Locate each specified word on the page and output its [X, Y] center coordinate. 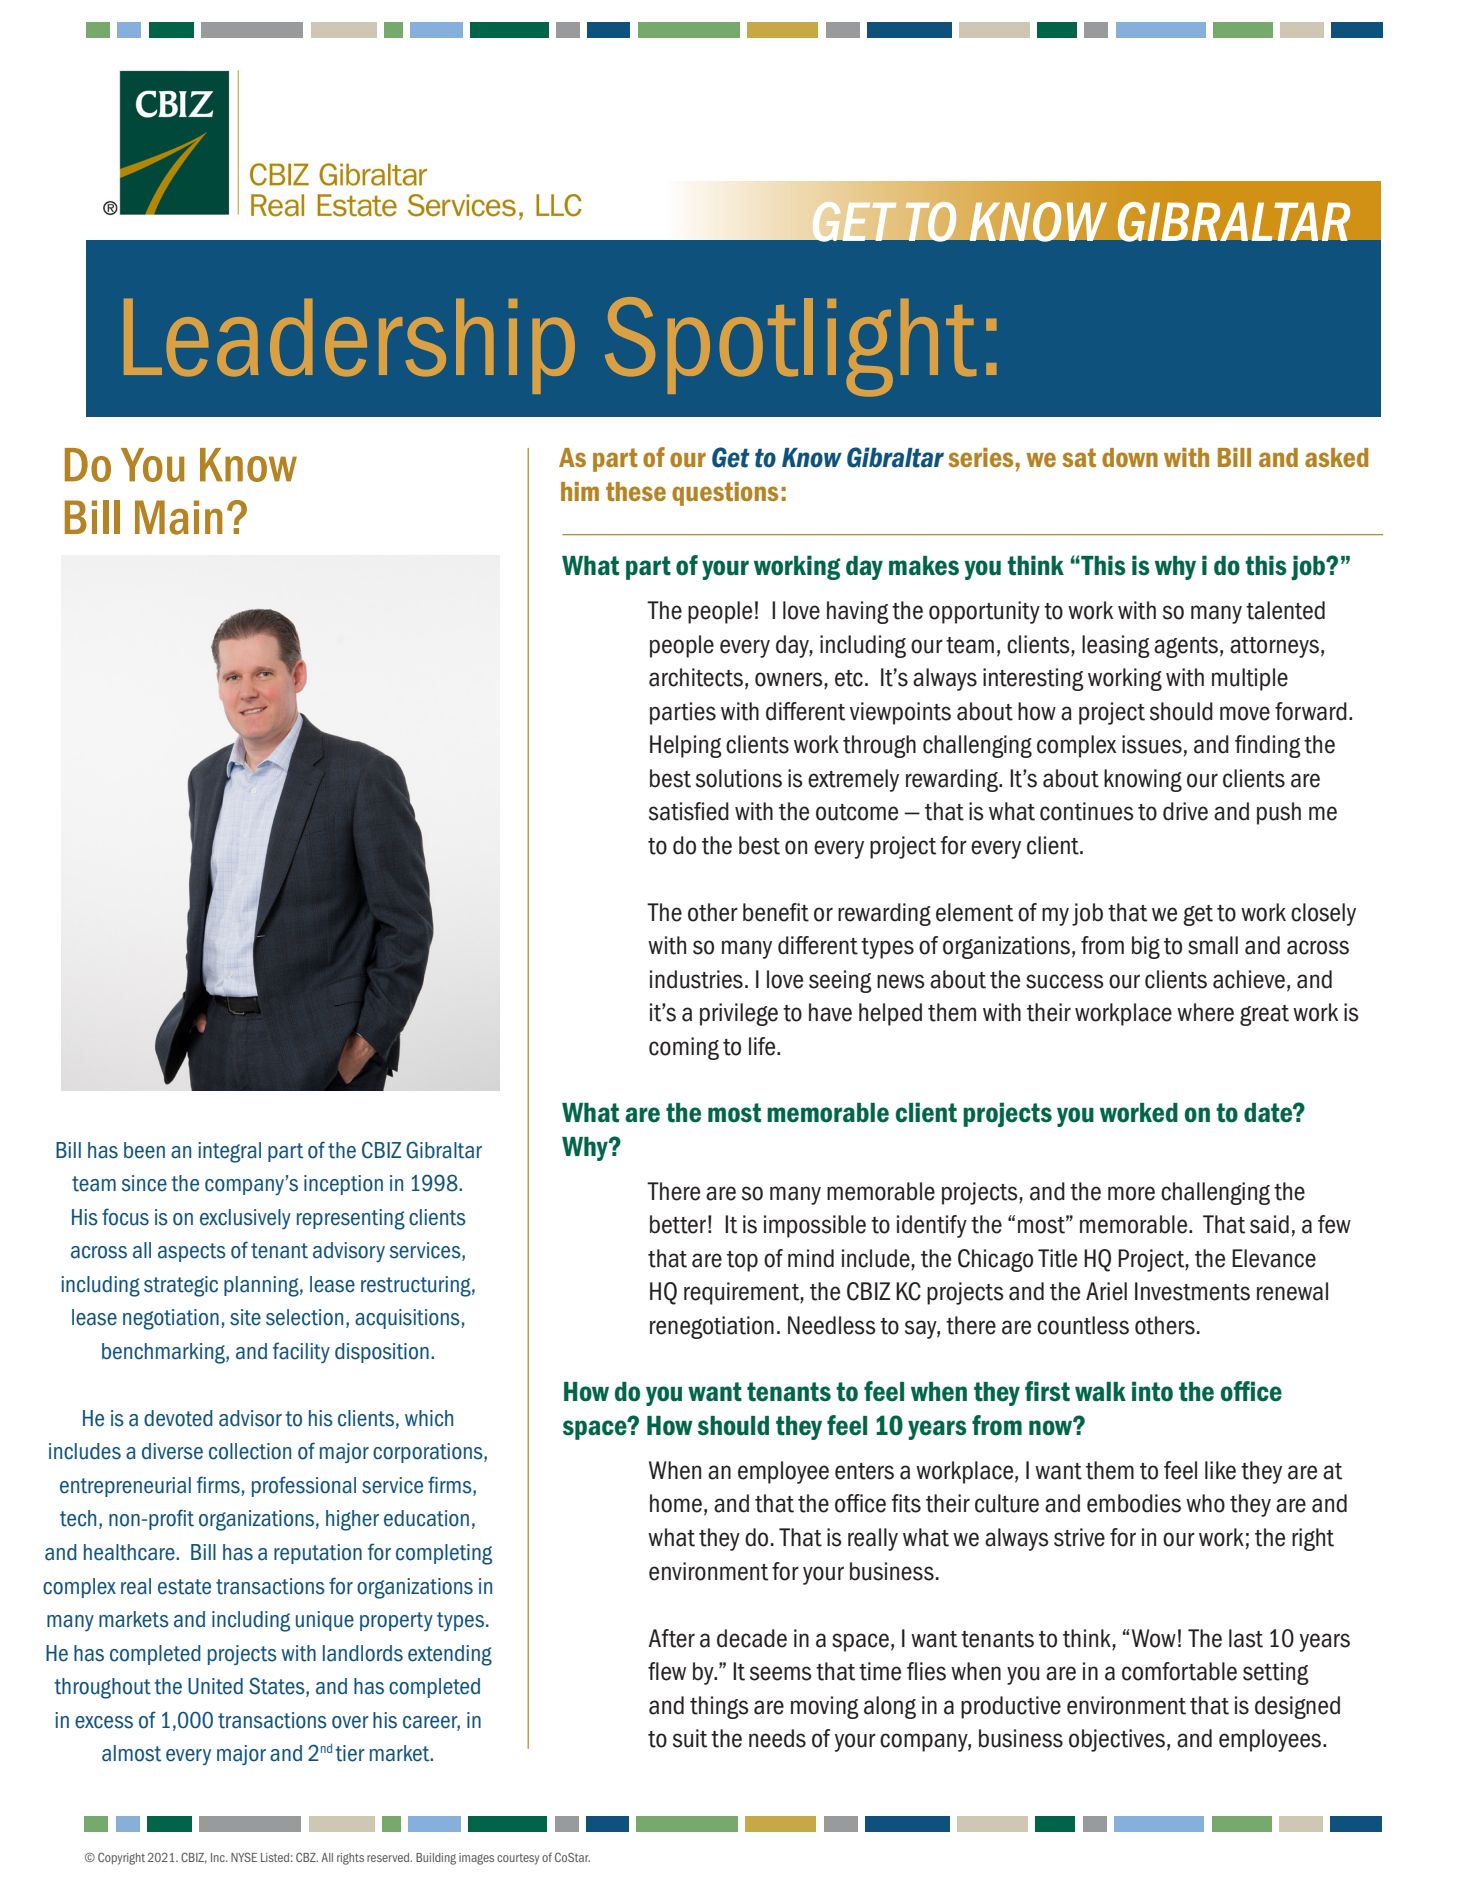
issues [1152, 744]
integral [229, 1152]
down [1130, 457]
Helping [686, 746]
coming [684, 1048]
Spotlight [790, 347]
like [1220, 1470]
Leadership [349, 346]
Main [179, 517]
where [1205, 1012]
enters [864, 1471]
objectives [1117, 1740]
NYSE [244, 1857]
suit [690, 1738]
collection [250, 1451]
